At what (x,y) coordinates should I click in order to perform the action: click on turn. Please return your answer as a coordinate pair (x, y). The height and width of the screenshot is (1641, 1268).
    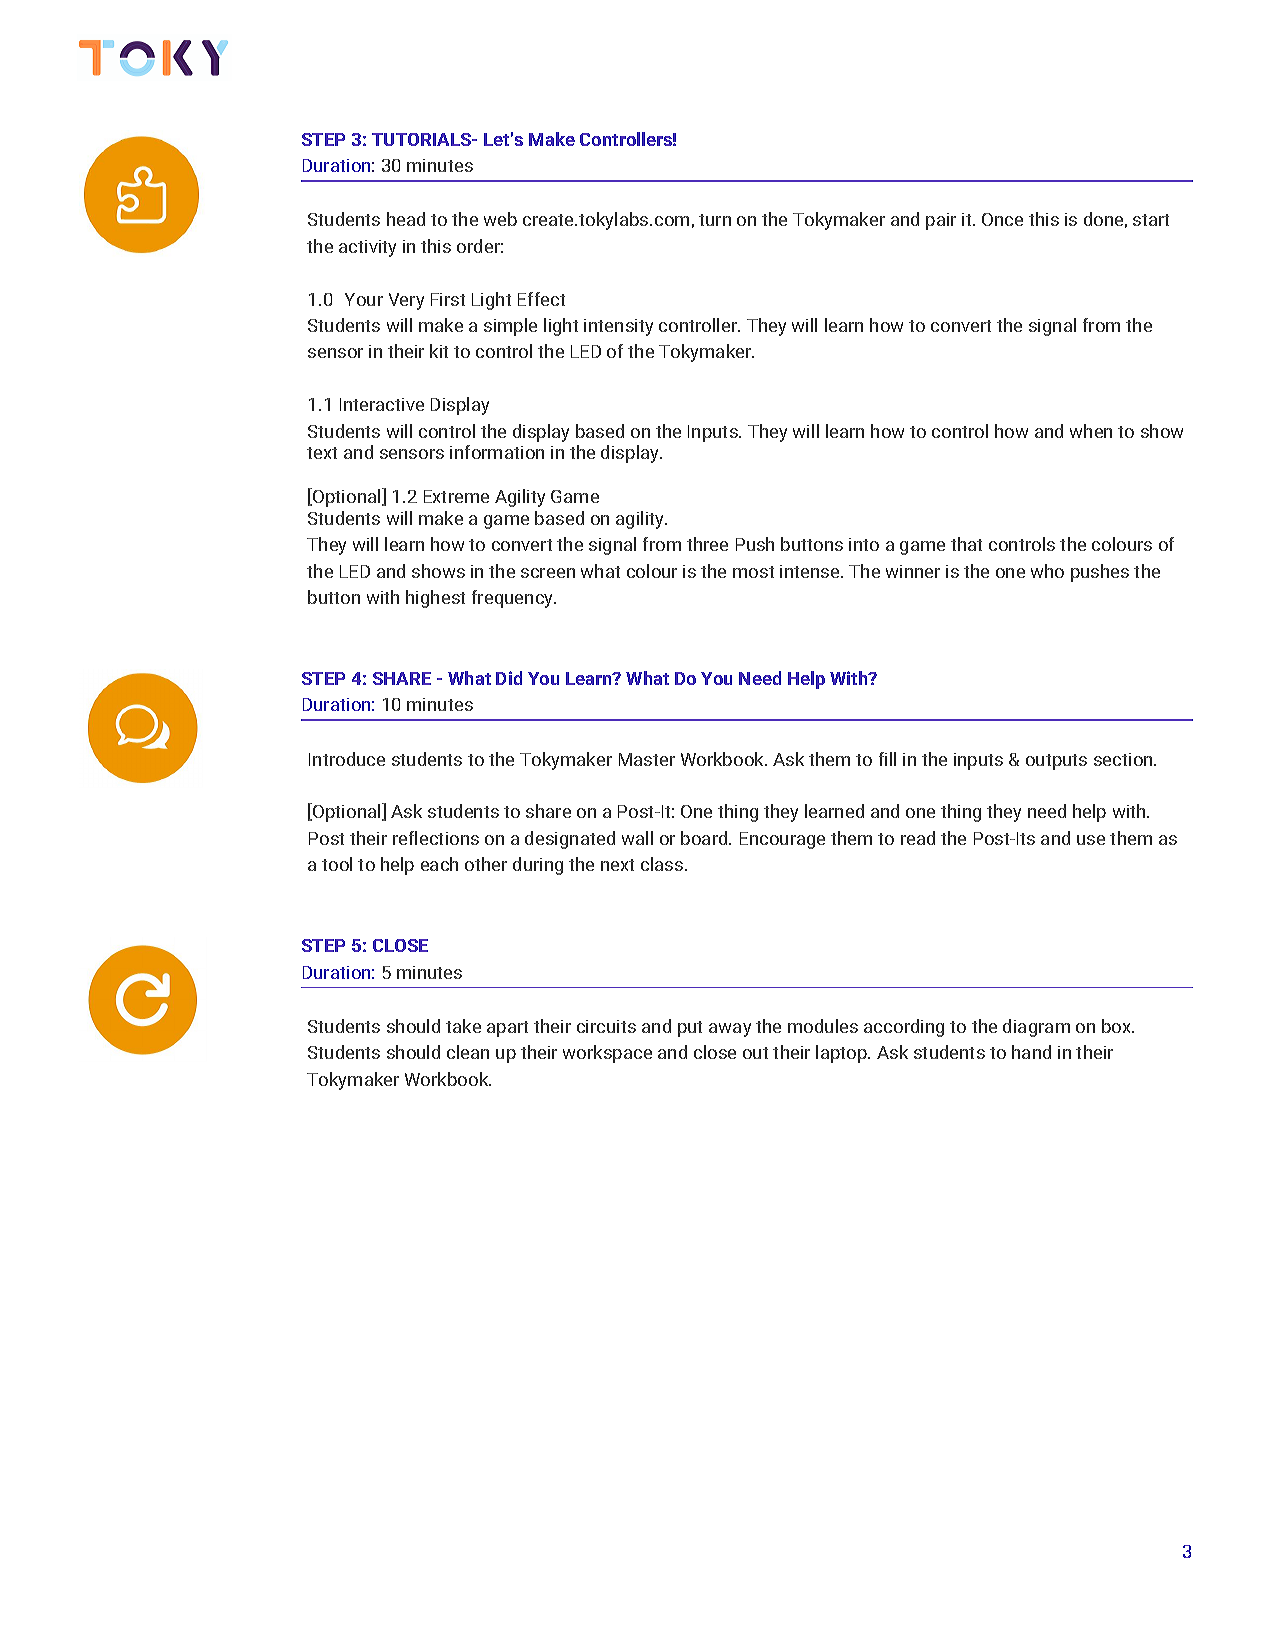
    Looking at the image, I should click on (715, 220).
